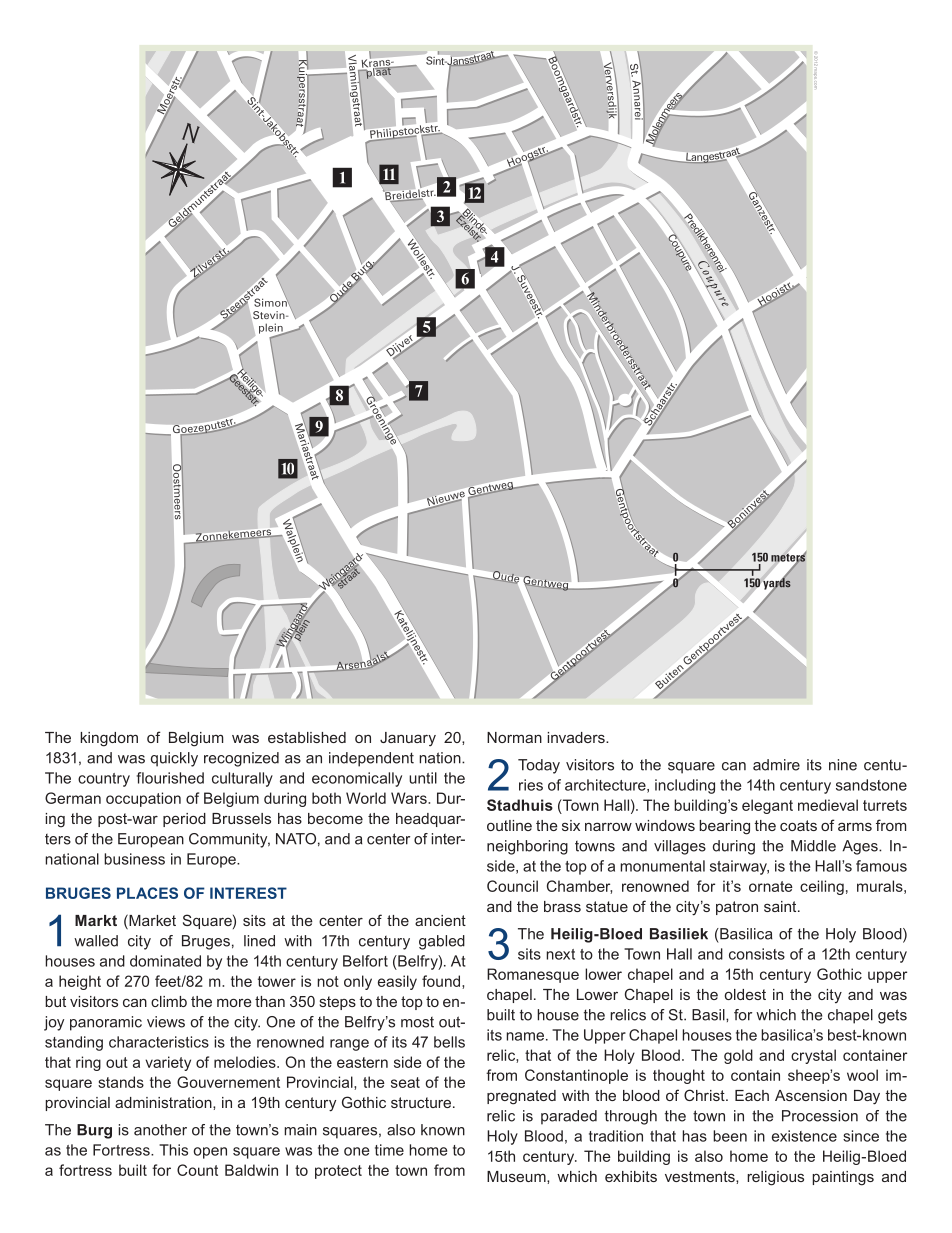 This screenshot has height=1233, width=952. Describe the element at coordinates (813, 846) in the screenshot. I see `Middle` at that location.
